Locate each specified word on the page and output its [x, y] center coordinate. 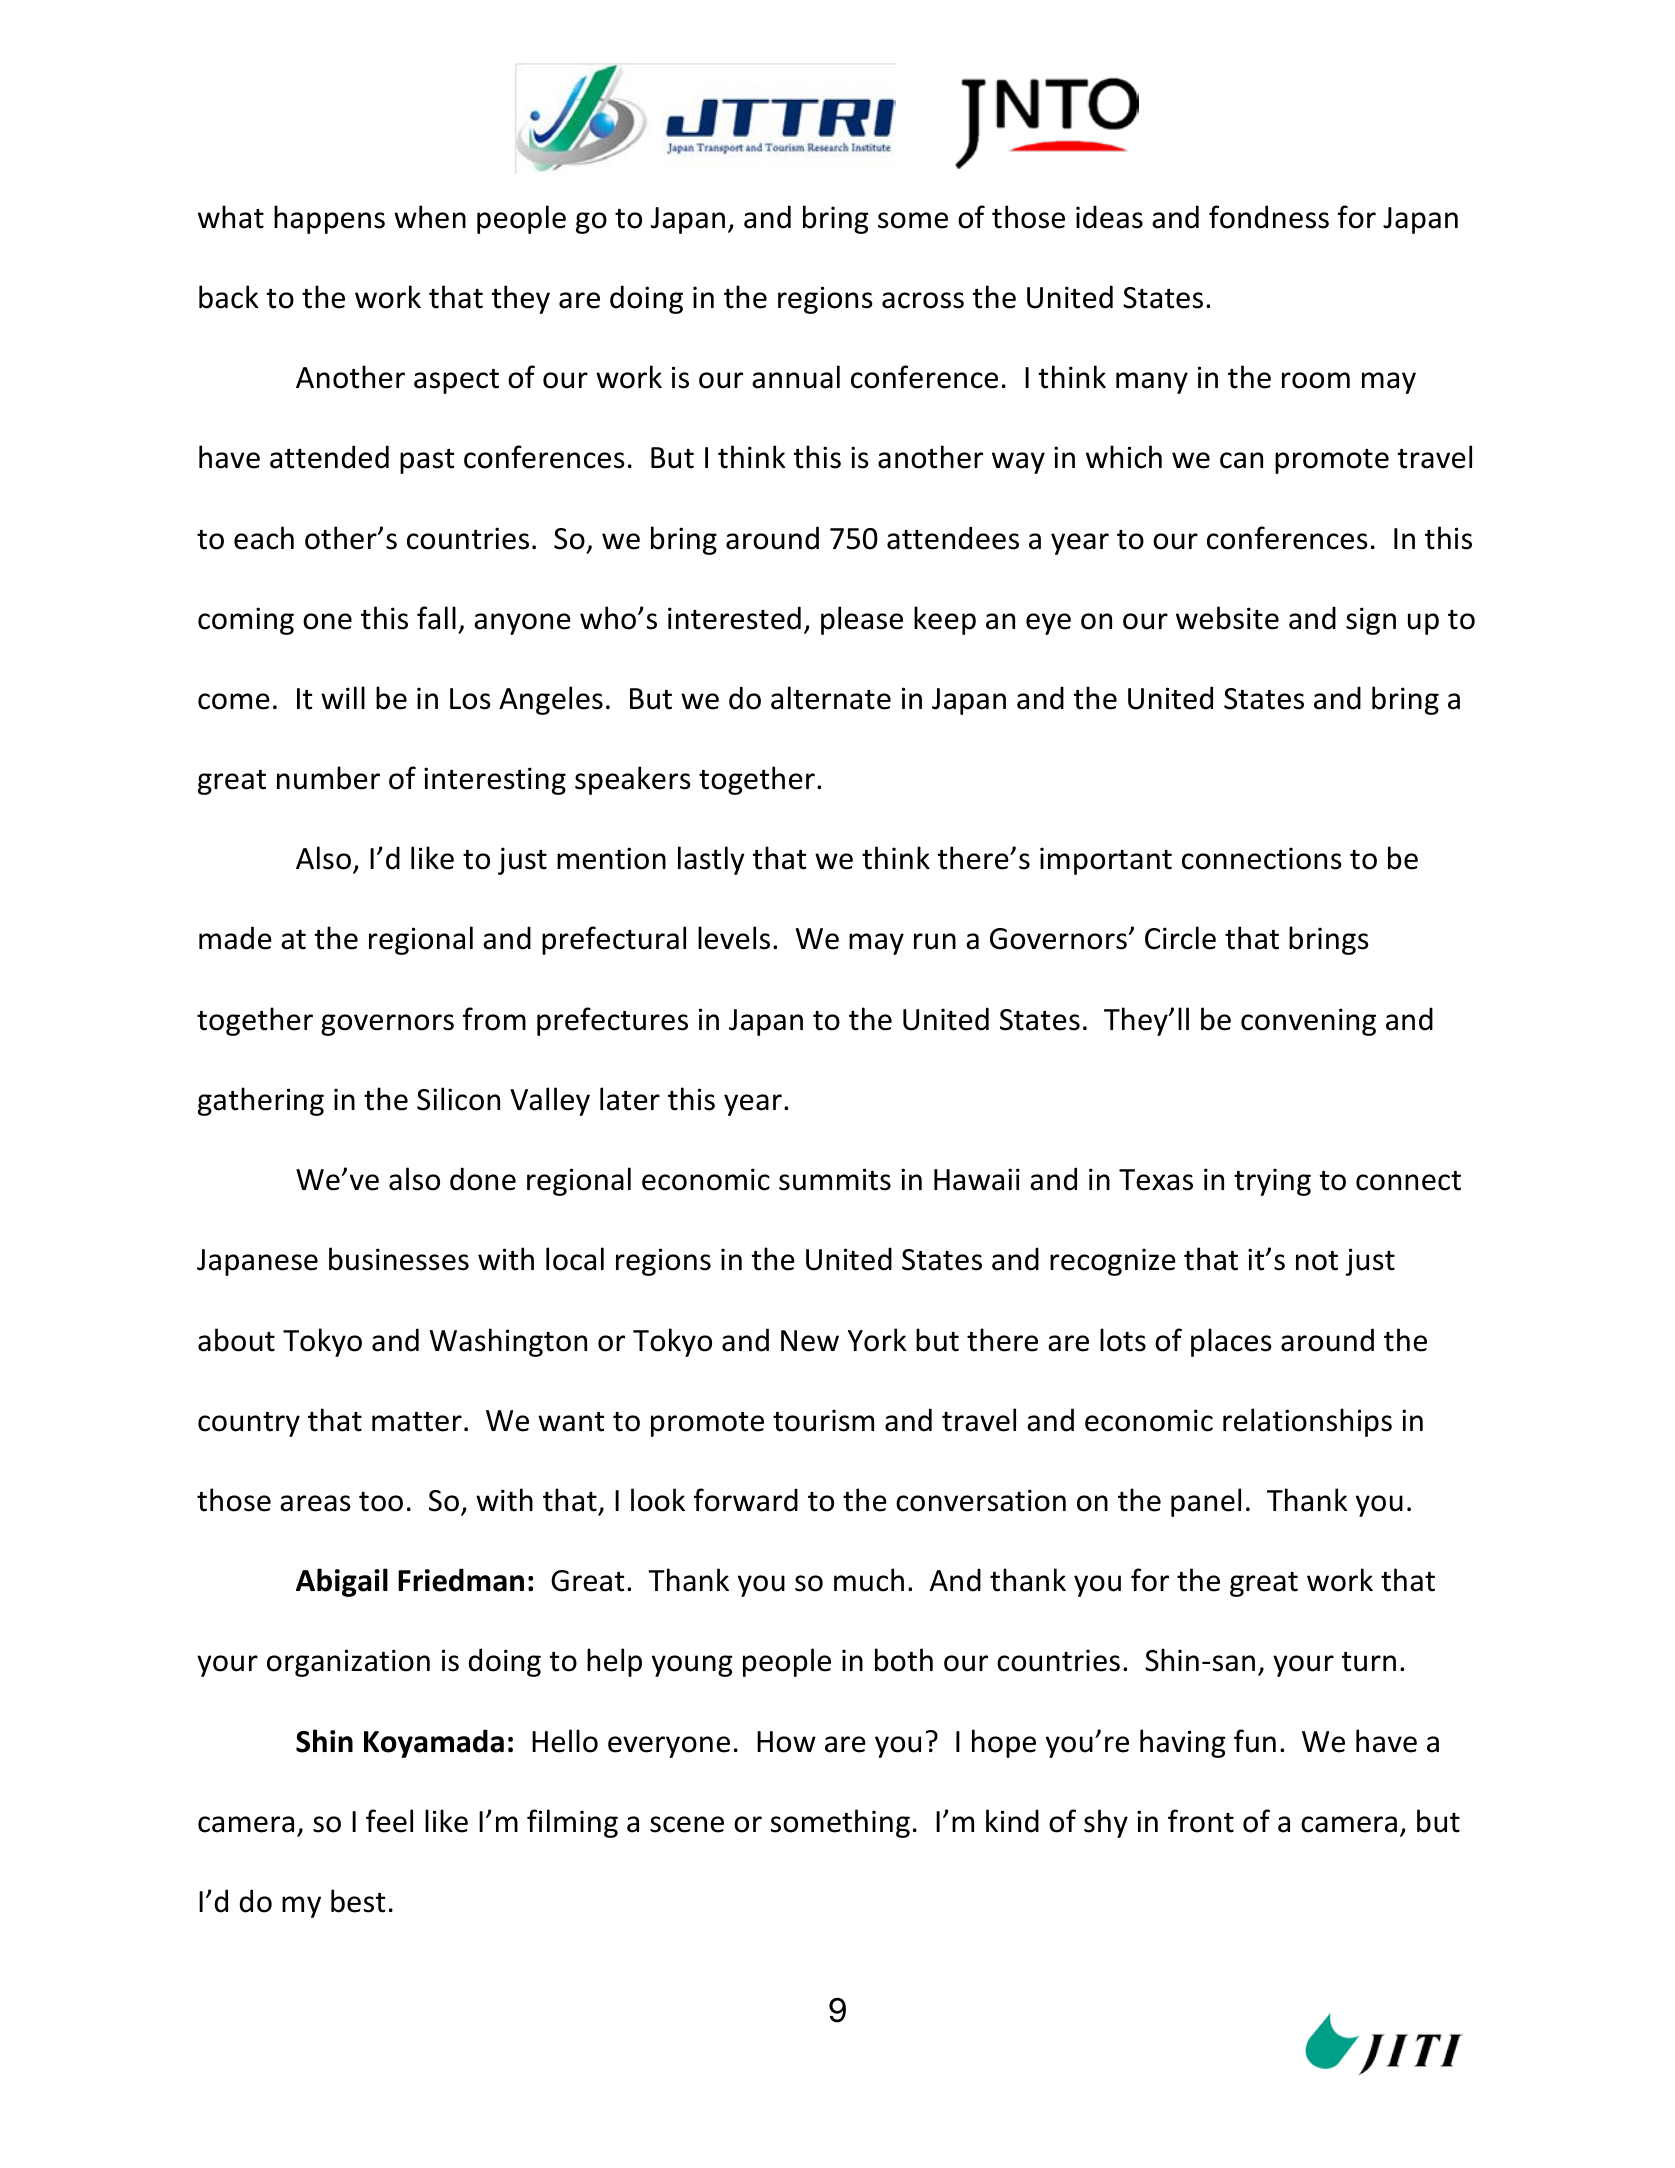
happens [329, 219]
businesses [399, 1259]
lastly [711, 860]
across [923, 300]
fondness [1269, 217]
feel [389, 1821]
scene [687, 1824]
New [810, 1341]
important [1106, 861]
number [328, 778]
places [1231, 1342]
